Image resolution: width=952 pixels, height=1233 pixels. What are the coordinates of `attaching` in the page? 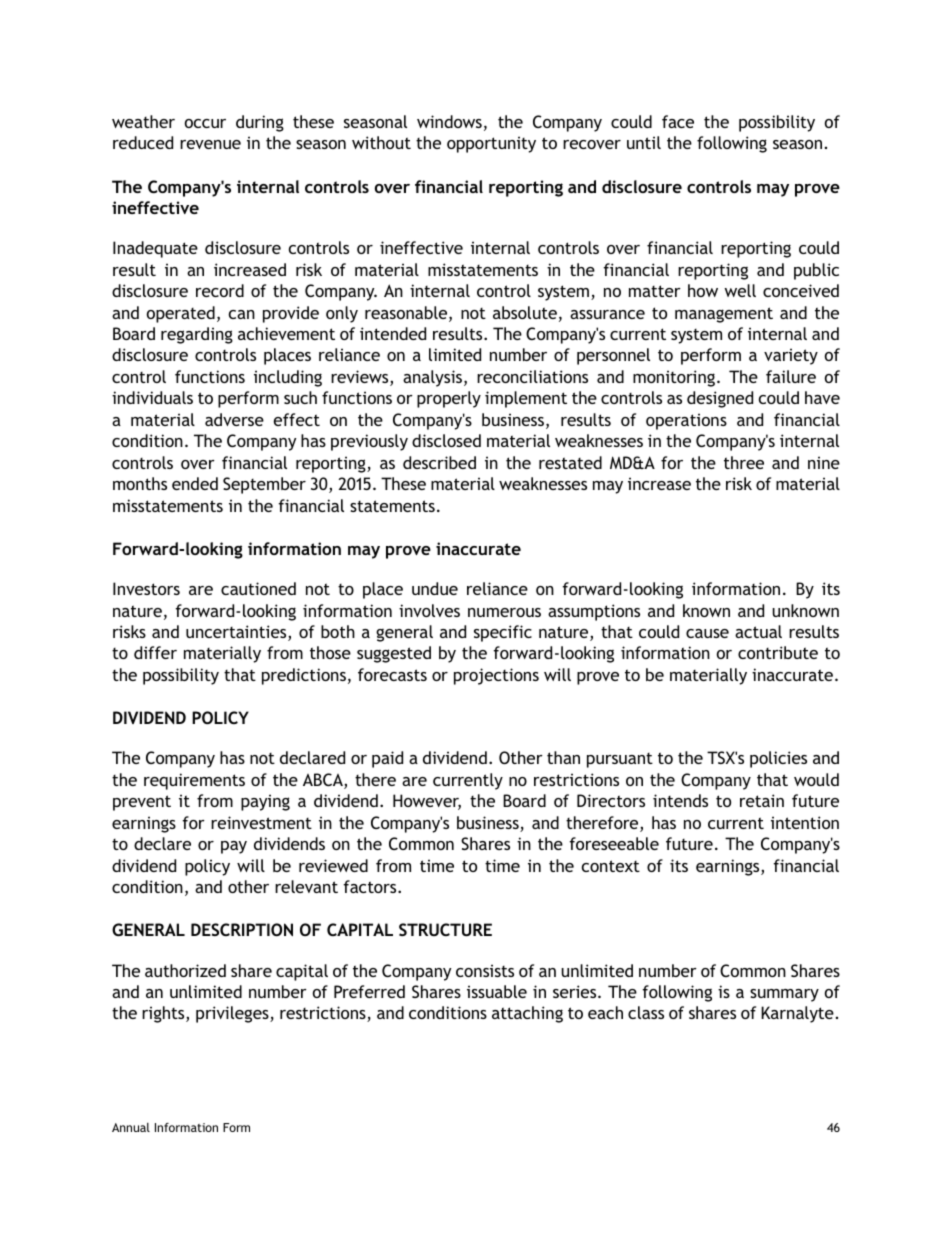 It's located at (527, 1014).
